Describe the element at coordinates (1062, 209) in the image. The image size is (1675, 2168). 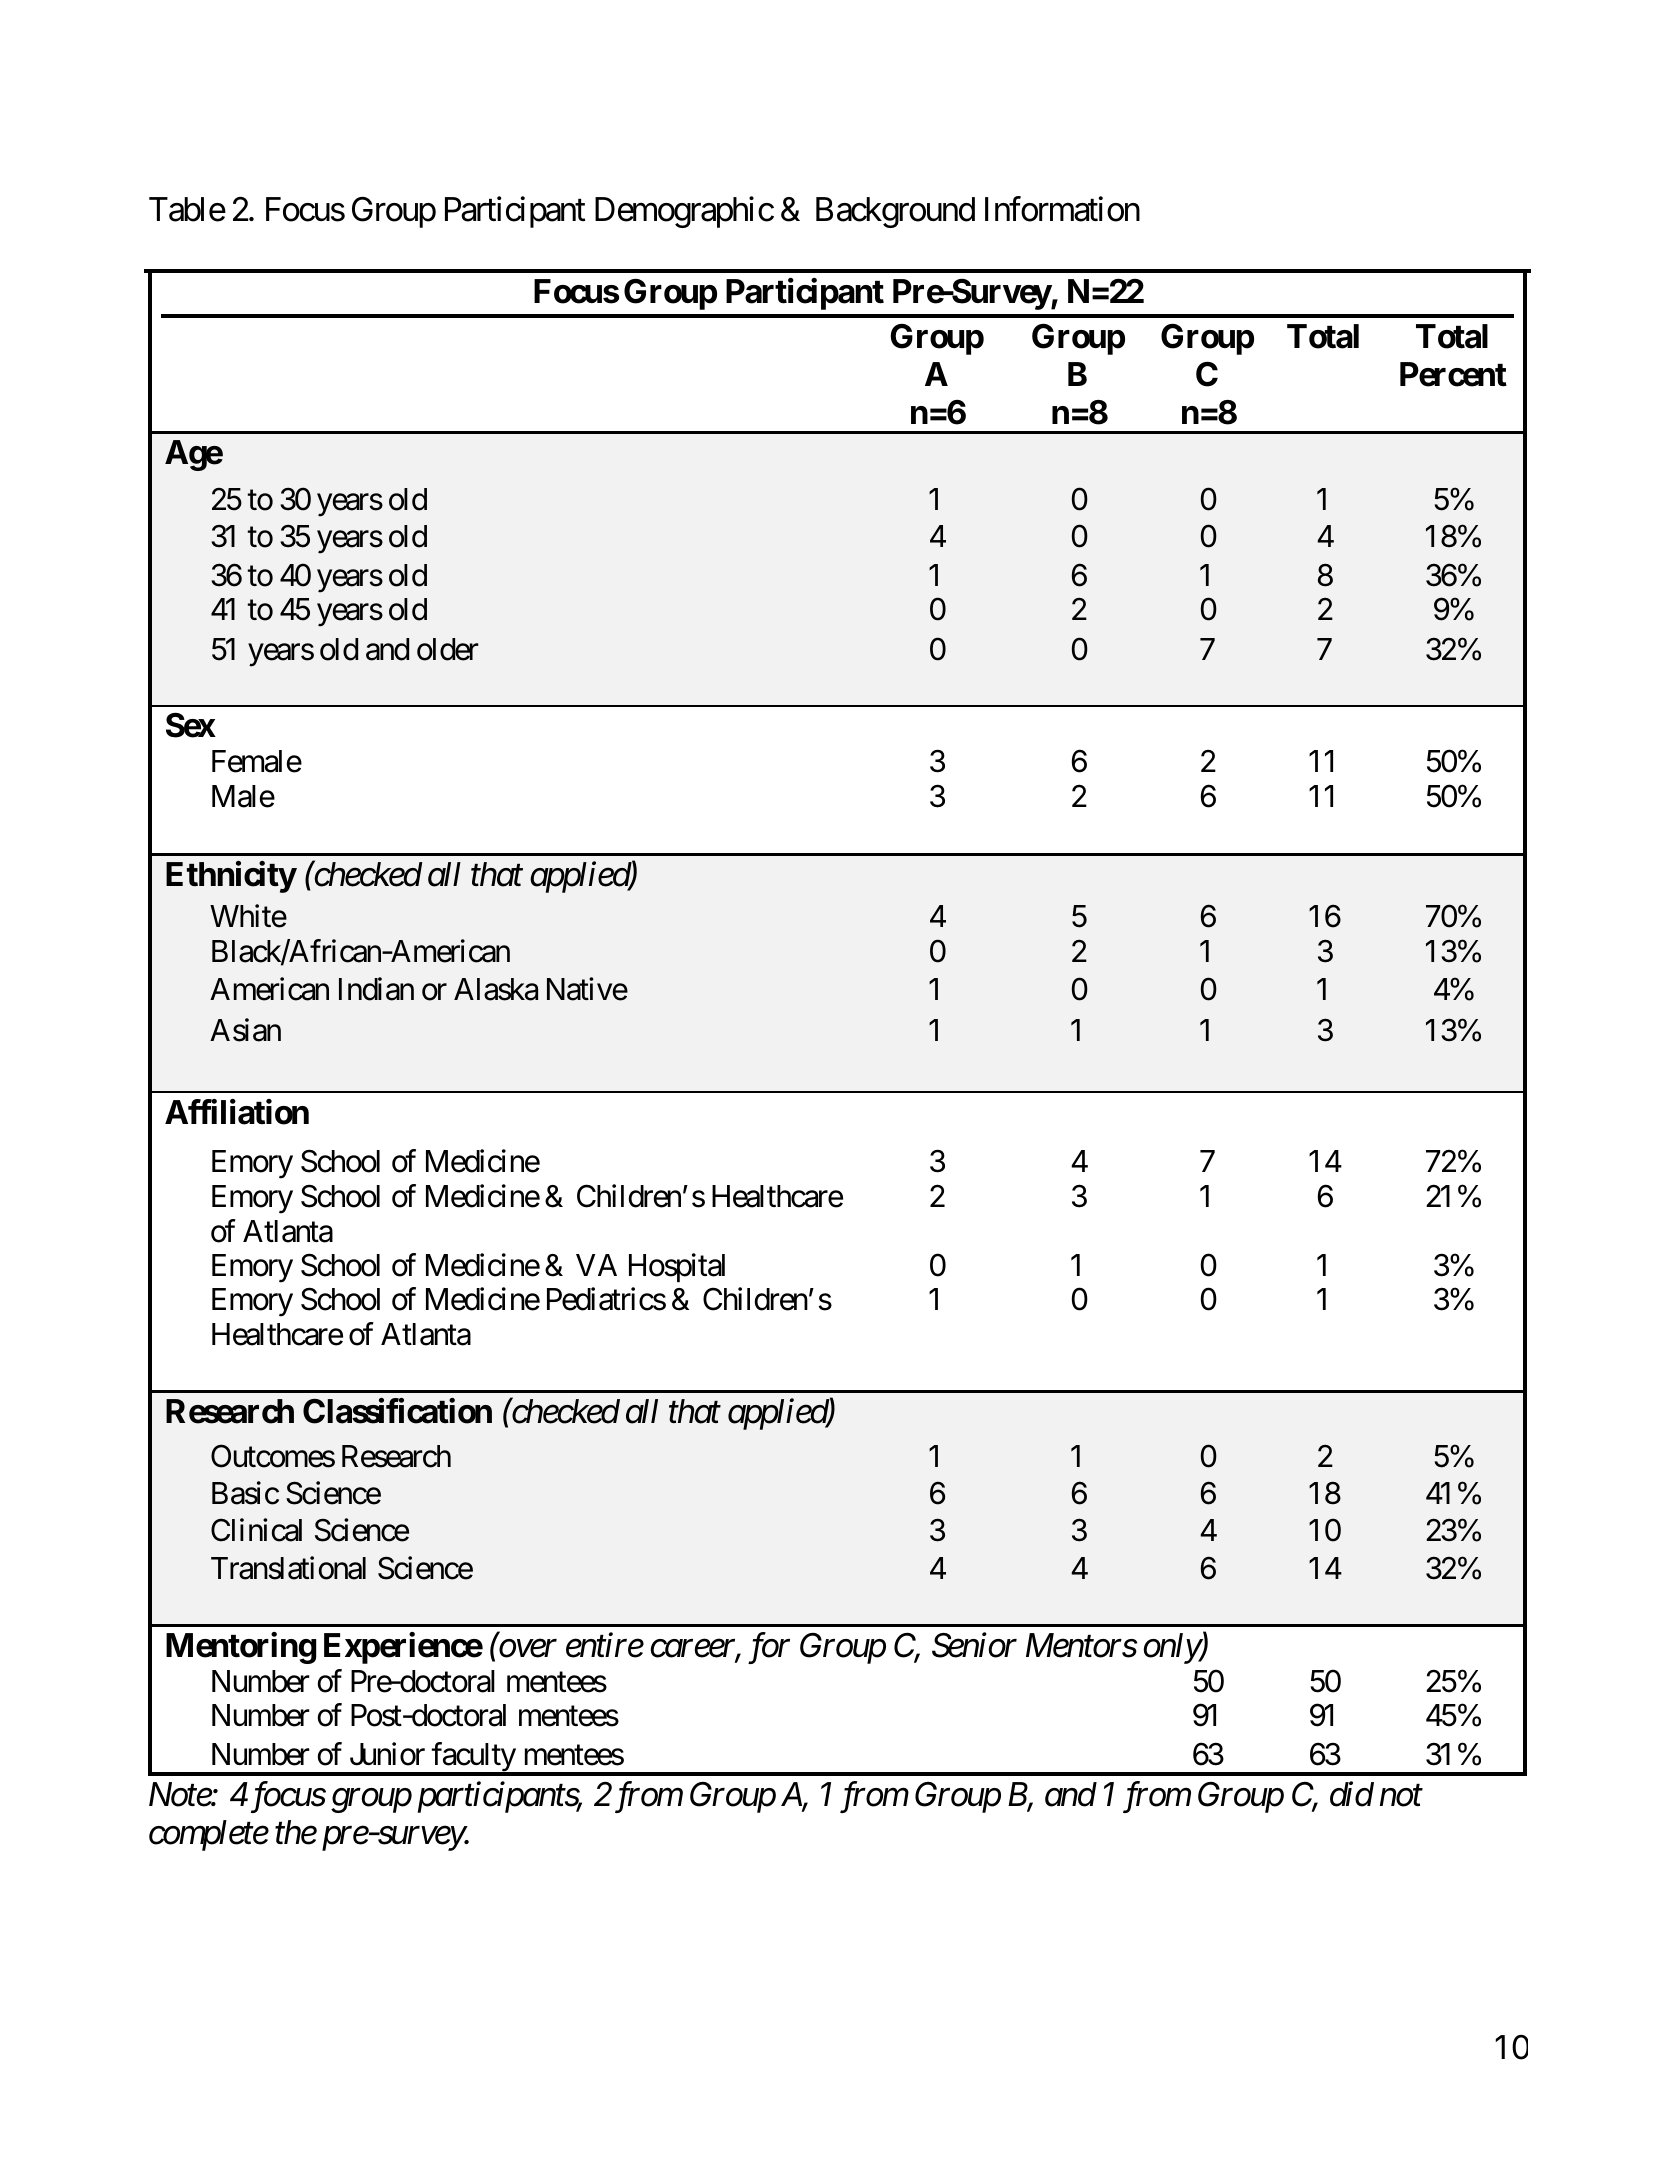
I see `Information` at that location.
